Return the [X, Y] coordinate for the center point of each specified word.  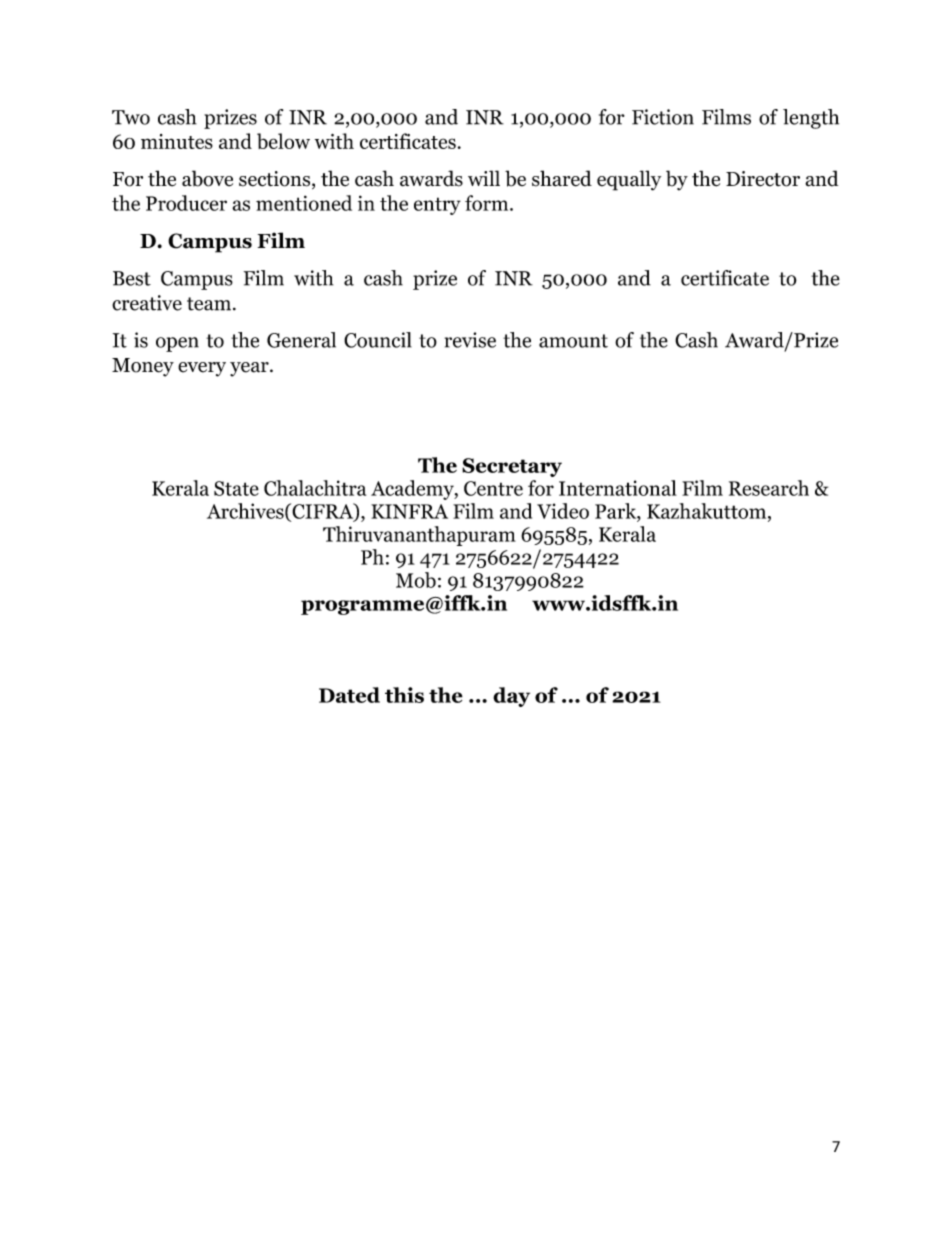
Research [769, 488]
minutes [177, 141]
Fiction [663, 117]
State [236, 488]
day [511, 697]
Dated [349, 695]
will [484, 178]
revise [470, 340]
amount [573, 341]
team [210, 304]
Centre [493, 488]
